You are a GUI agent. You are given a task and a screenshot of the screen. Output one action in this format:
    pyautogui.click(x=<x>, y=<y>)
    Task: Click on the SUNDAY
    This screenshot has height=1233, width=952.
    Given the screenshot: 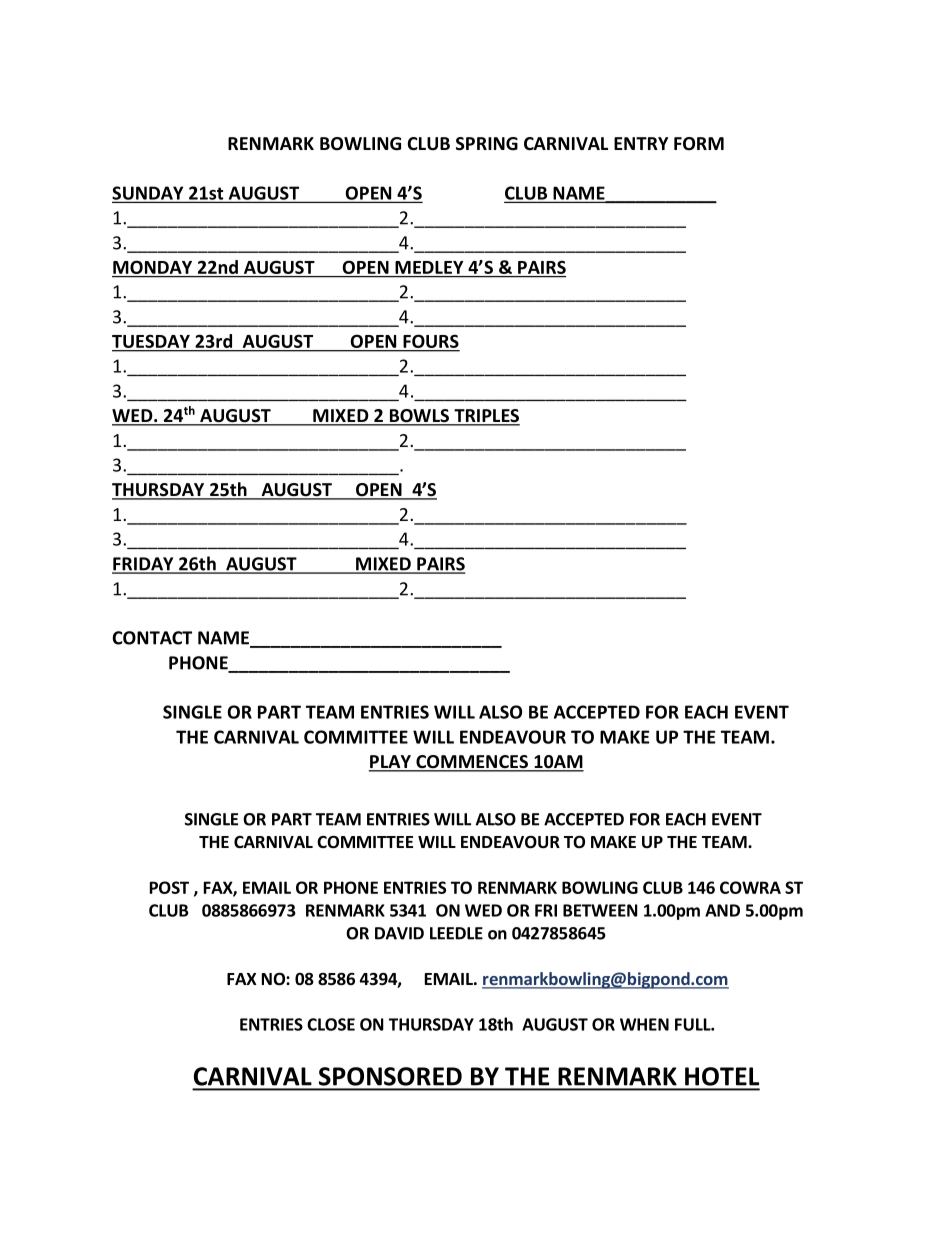 What is the action you would take?
    pyautogui.click(x=149, y=194)
